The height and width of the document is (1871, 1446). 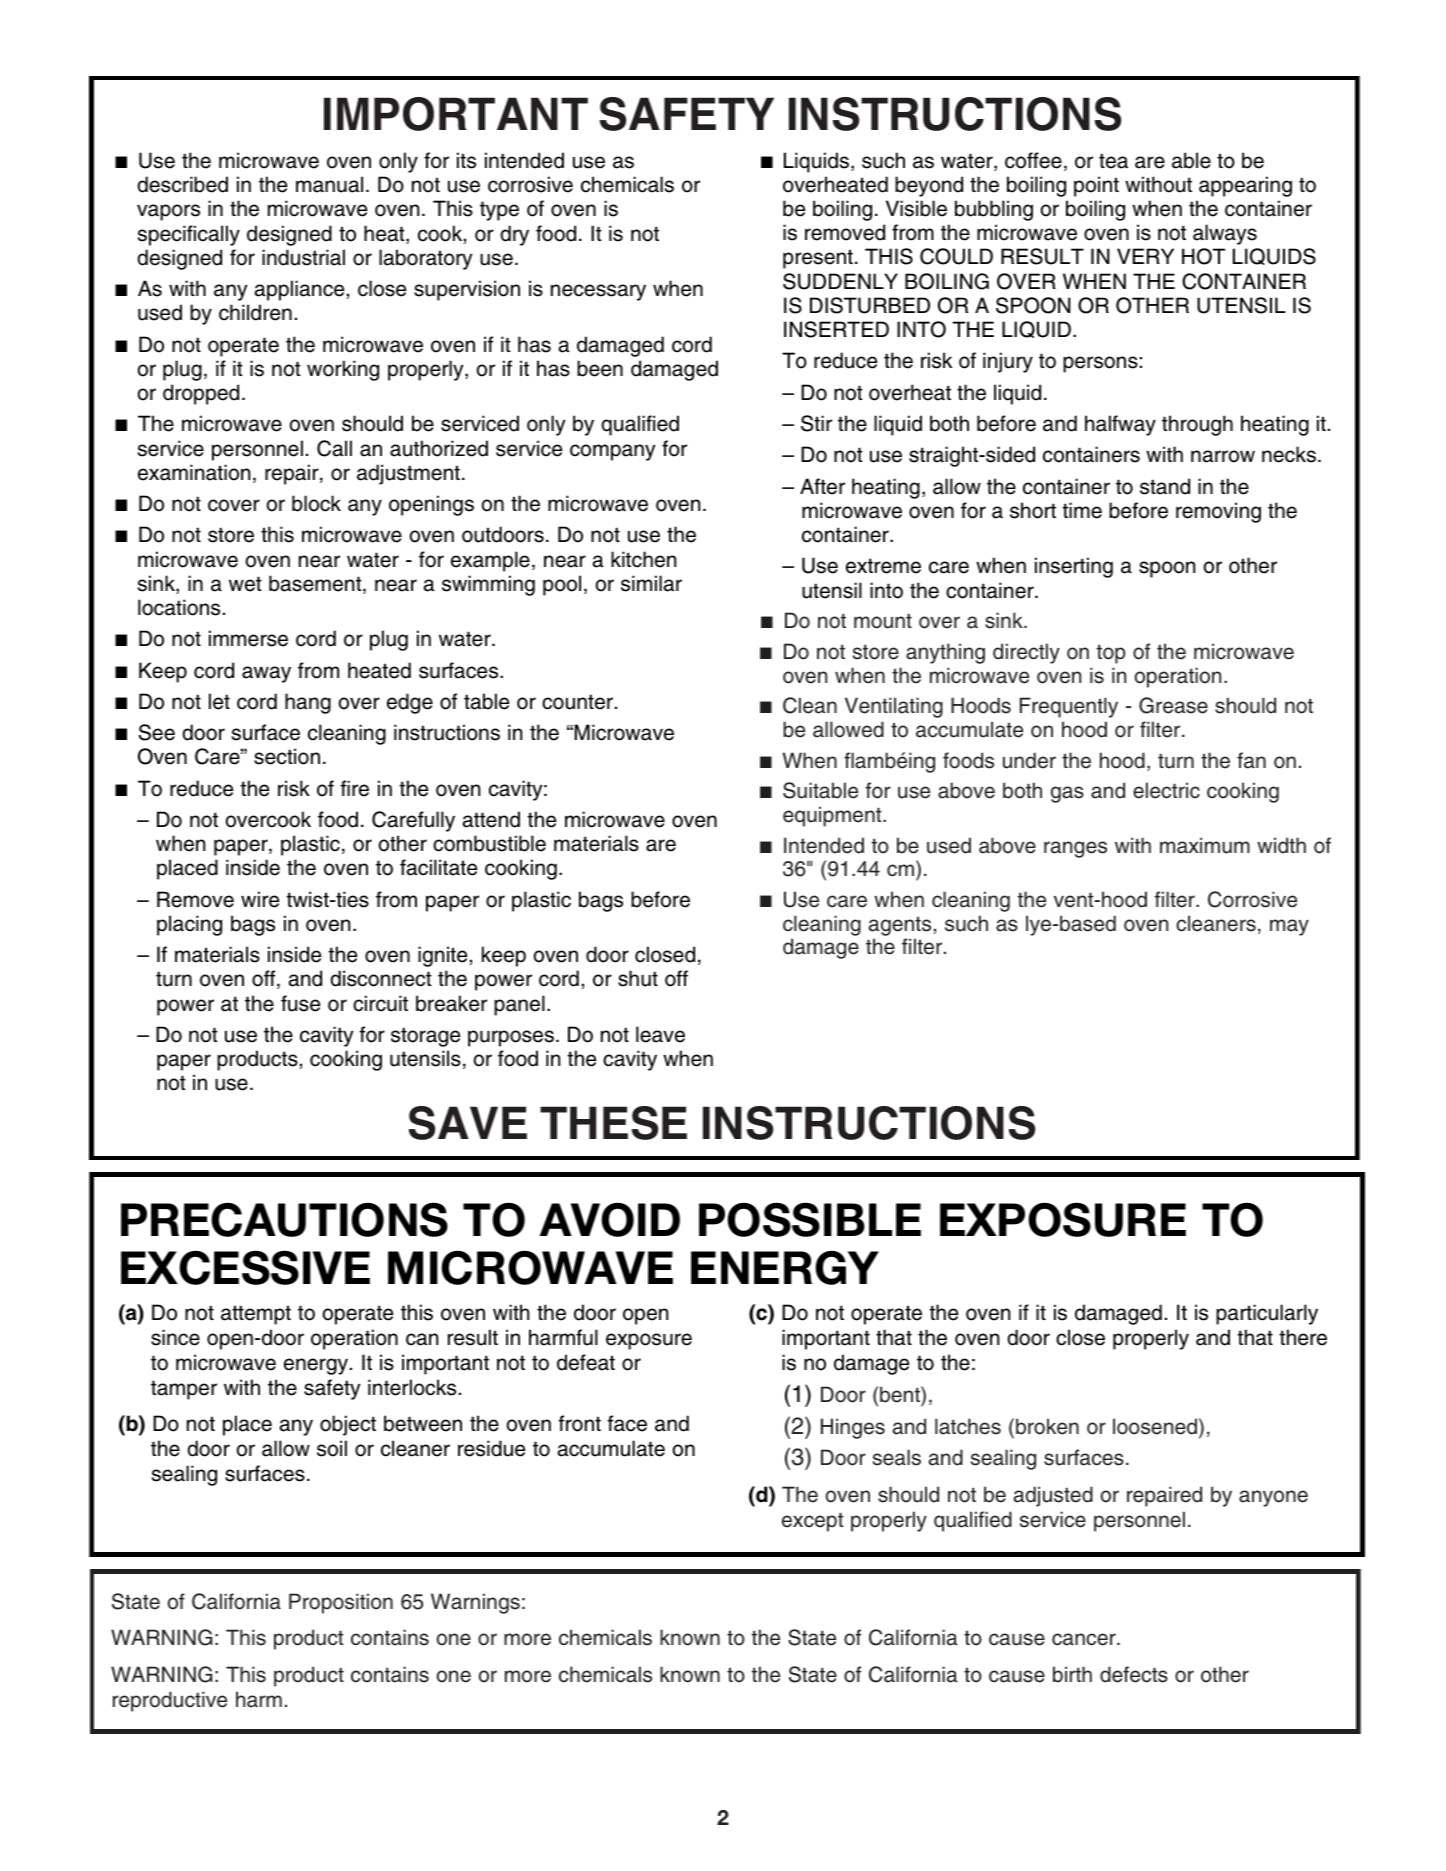 I want to click on attempt, so click(x=256, y=1315).
